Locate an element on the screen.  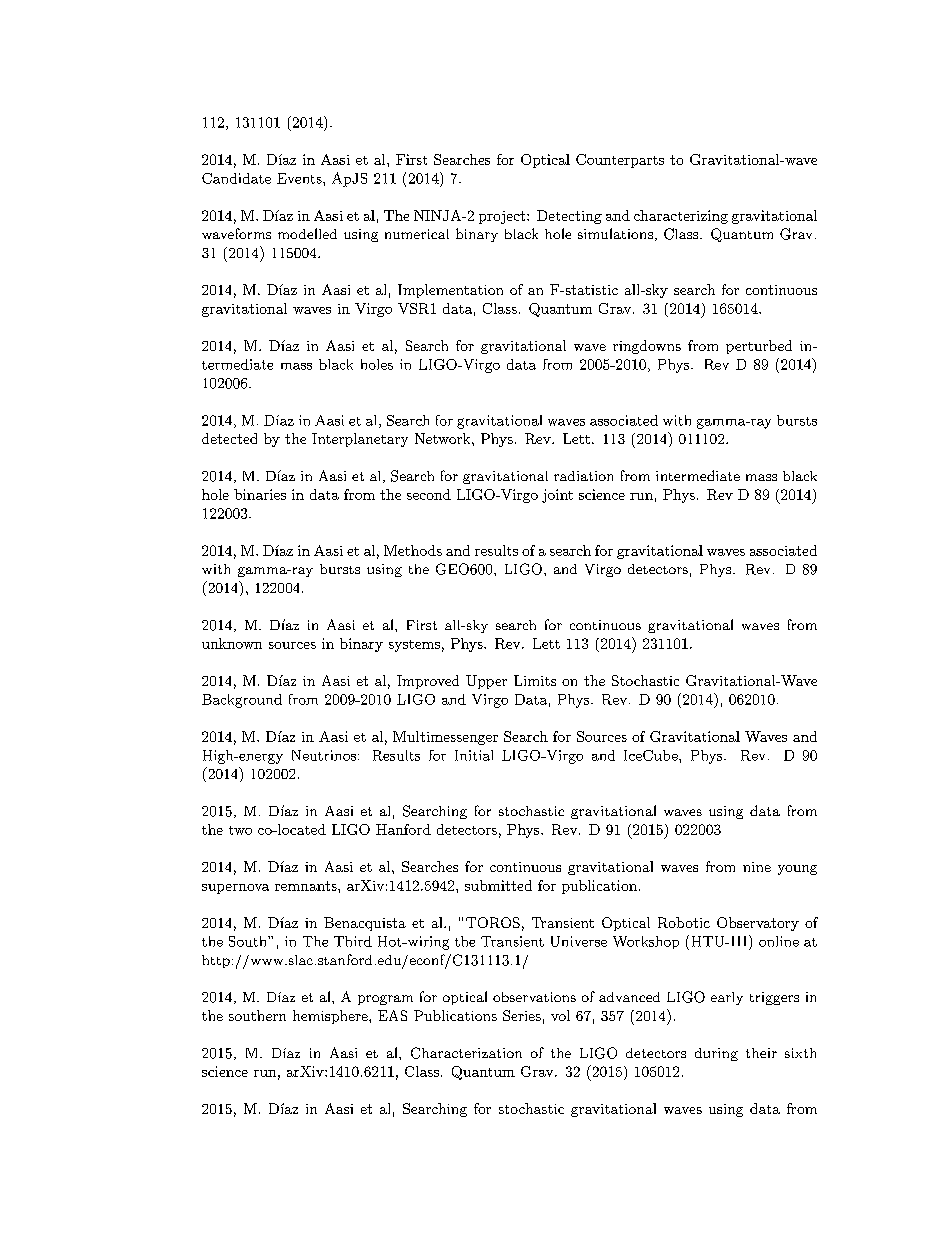
during is located at coordinates (716, 1054).
